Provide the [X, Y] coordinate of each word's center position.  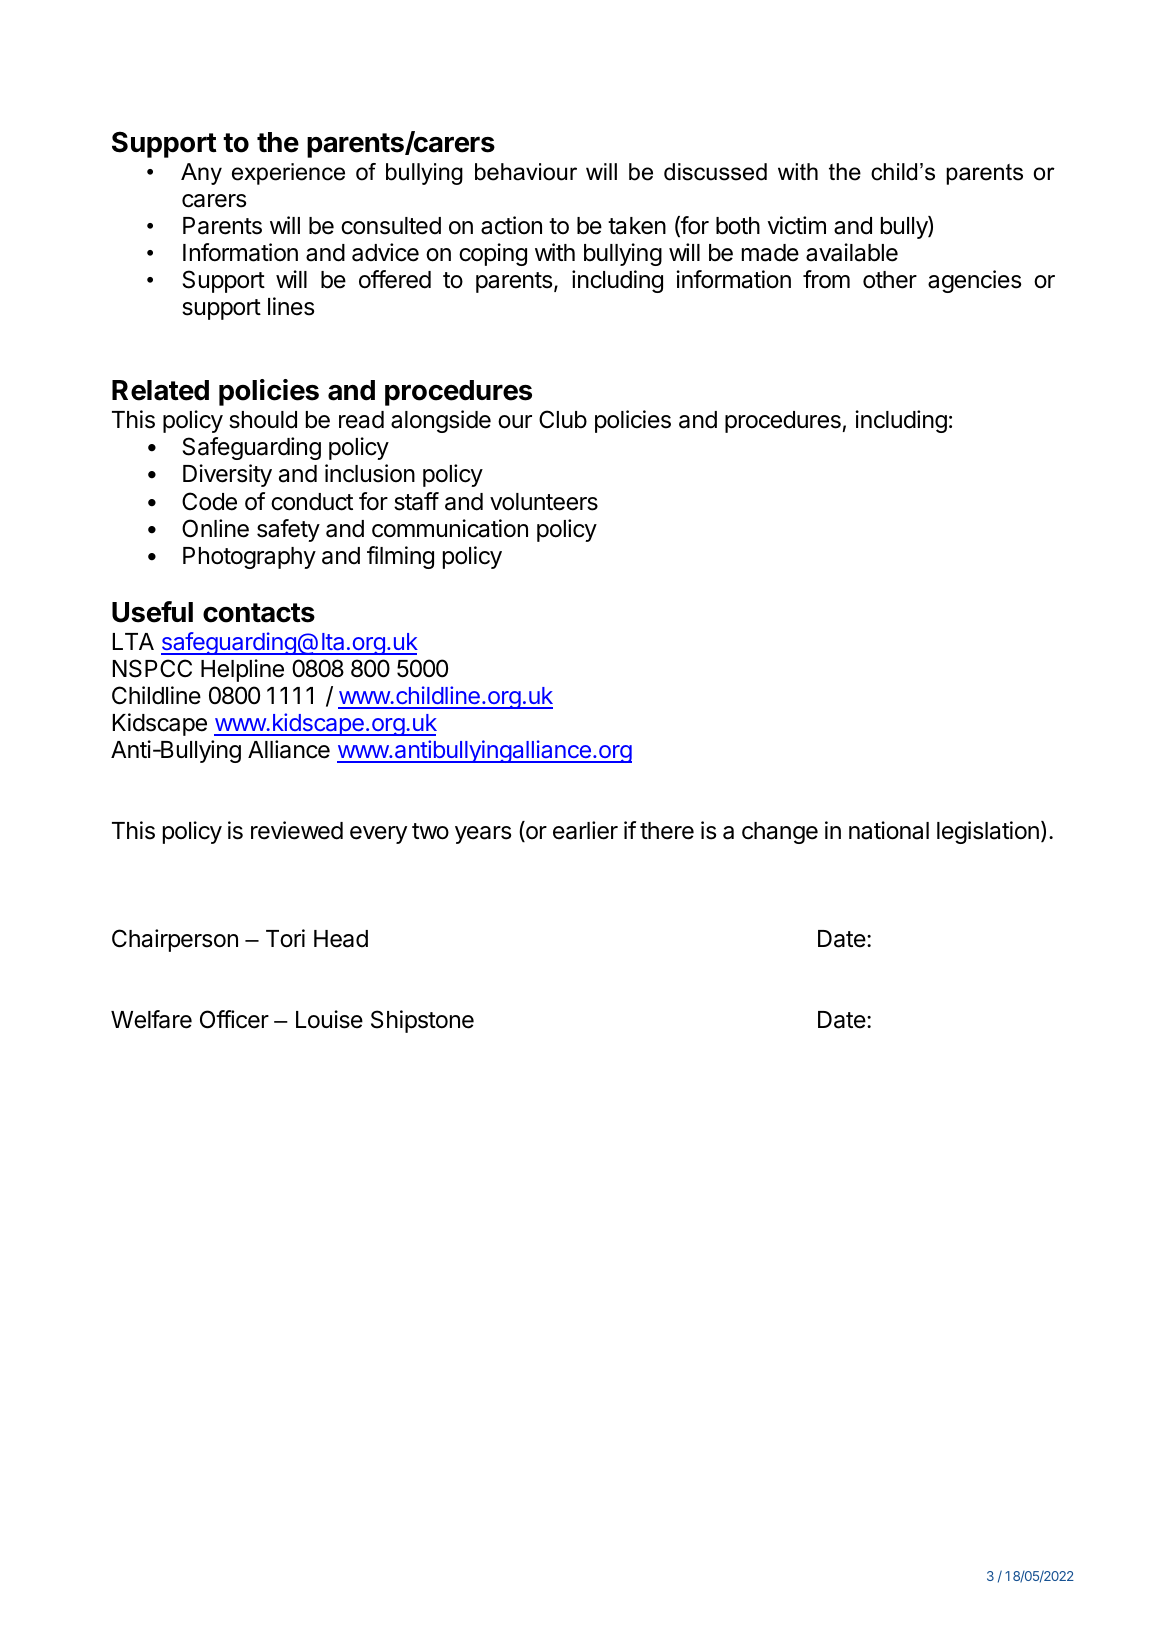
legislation [988, 832]
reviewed [297, 830]
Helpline [242, 670]
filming [400, 557]
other [890, 280]
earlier [585, 830]
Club [563, 419]
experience [288, 174]
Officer [234, 1019]
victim [797, 225]
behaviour [526, 172]
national [889, 830]
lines [291, 306]
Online [215, 528]
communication [450, 528]
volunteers [544, 502]
